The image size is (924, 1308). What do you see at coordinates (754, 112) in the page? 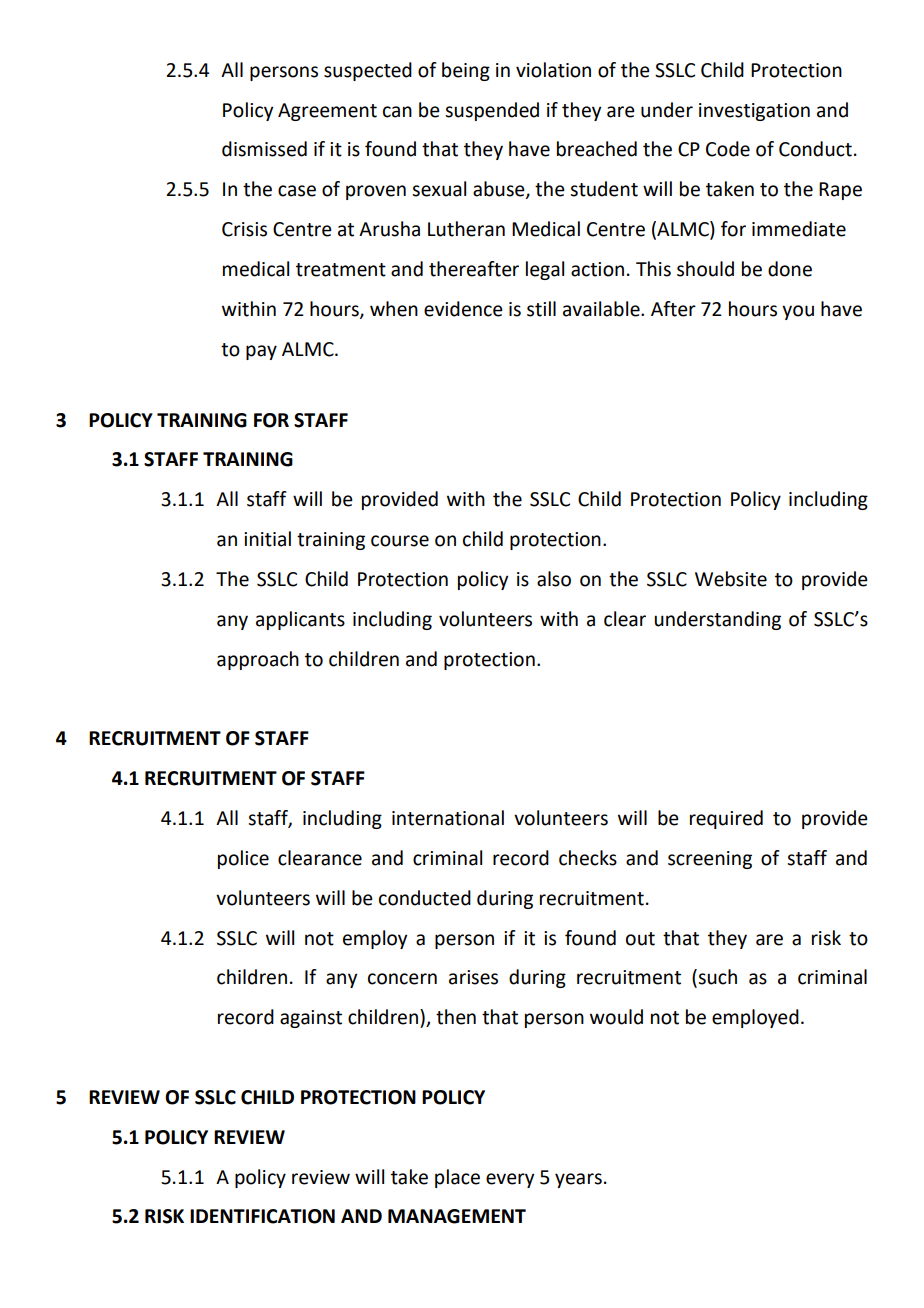
I see `investigation` at bounding box center [754, 112].
